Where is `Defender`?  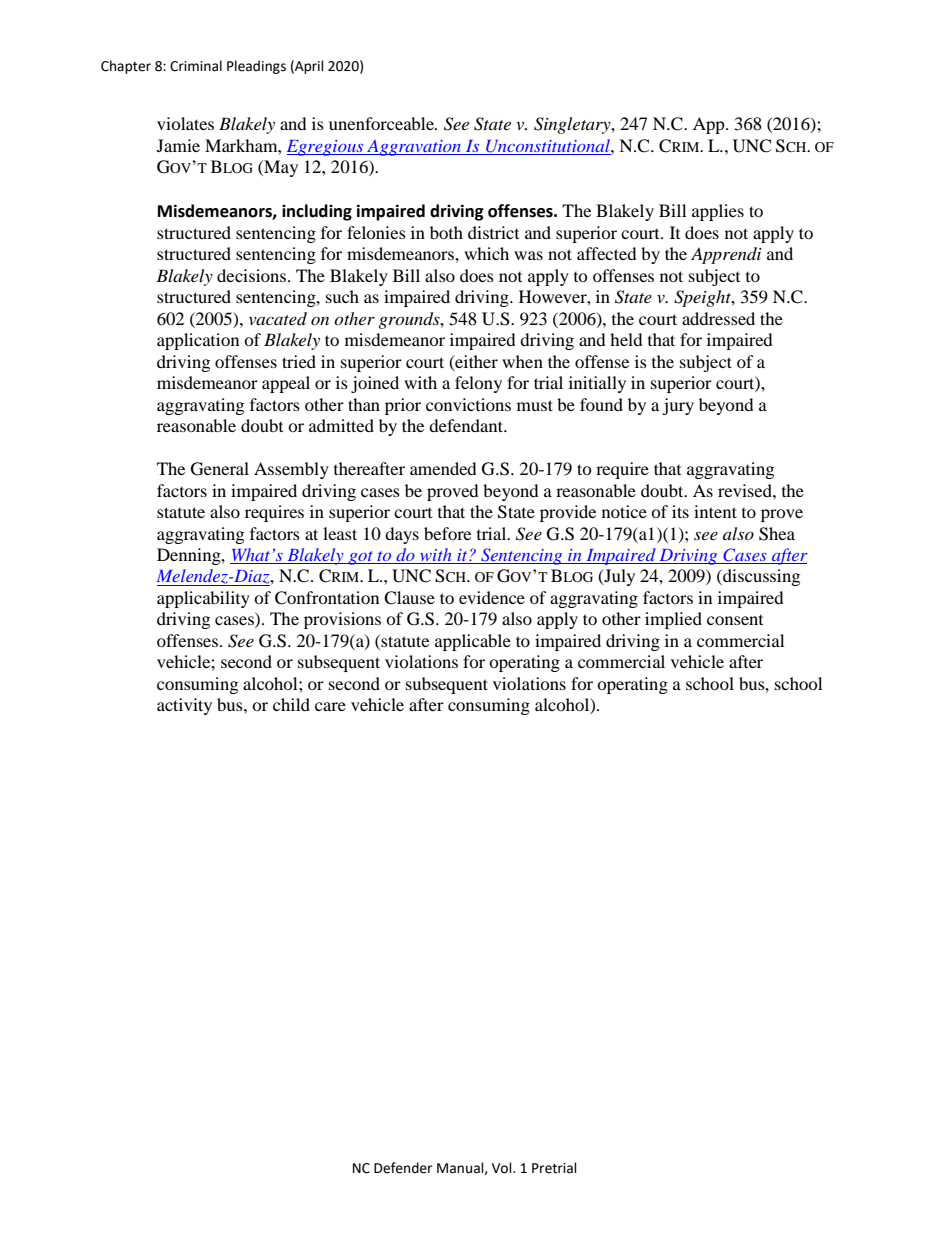 Defender is located at coordinates (403, 1168).
